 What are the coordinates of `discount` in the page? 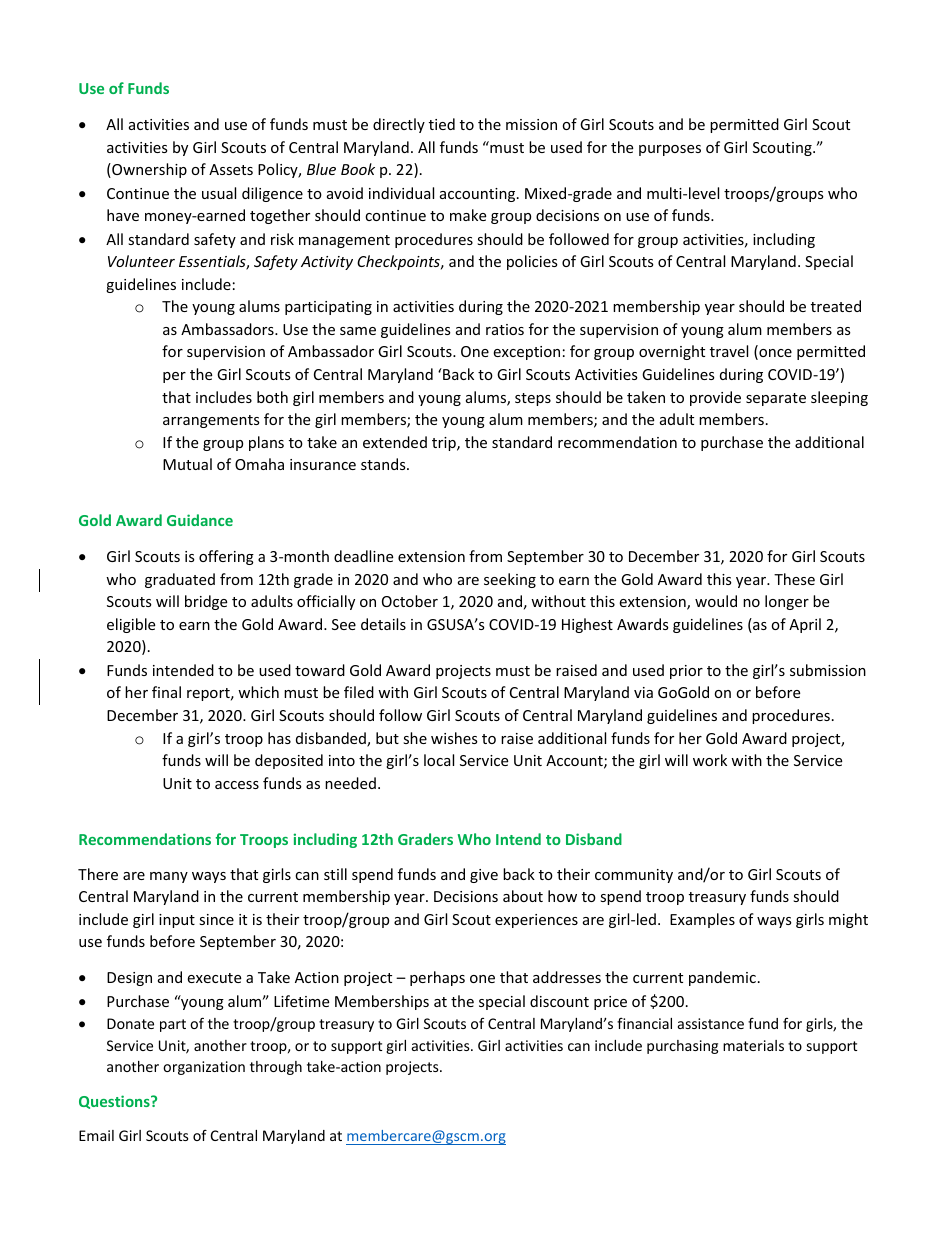 It's located at (559, 1001).
